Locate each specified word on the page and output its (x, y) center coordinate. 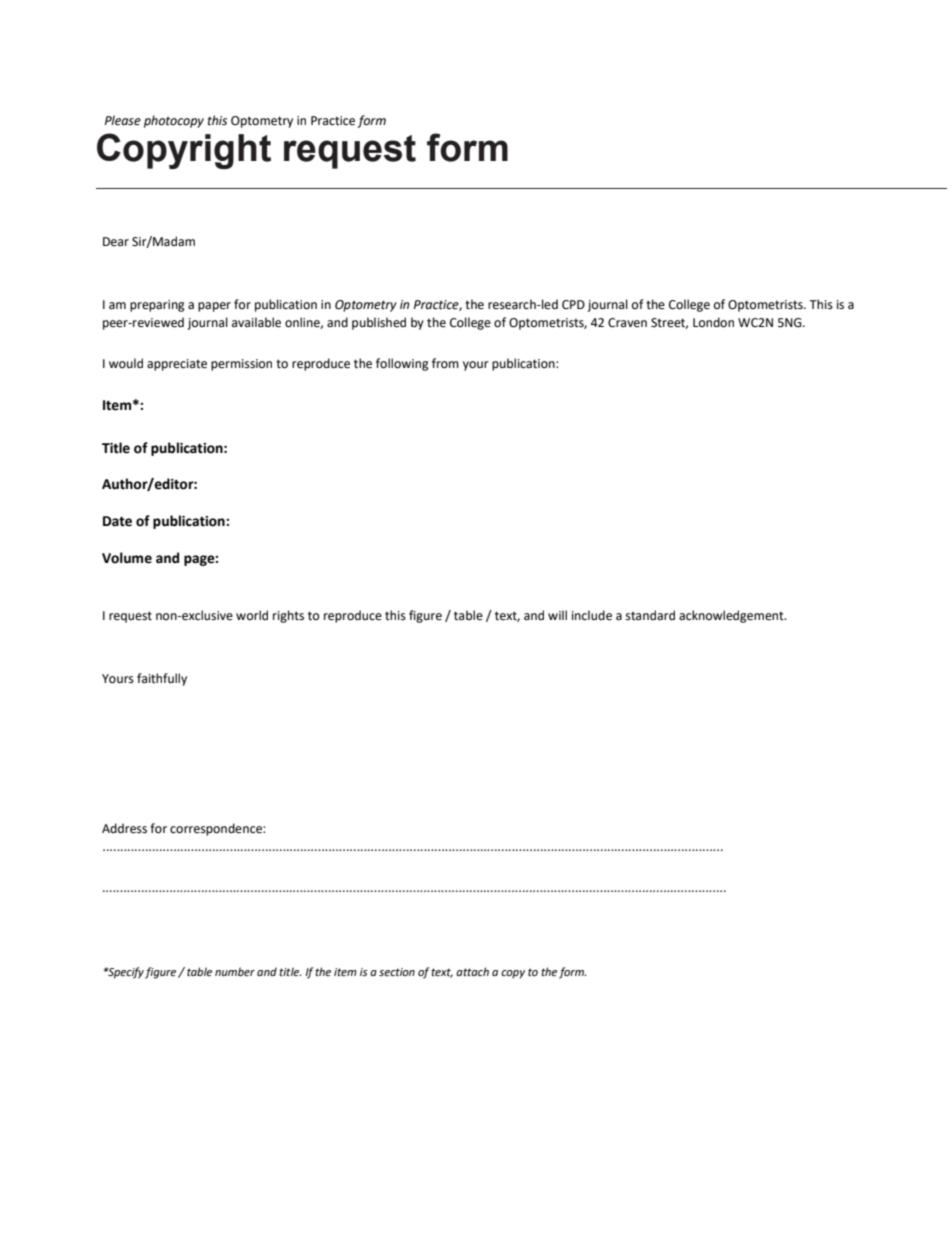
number (235, 971)
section (397, 972)
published (379, 323)
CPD (573, 305)
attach (472, 971)
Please (123, 120)
